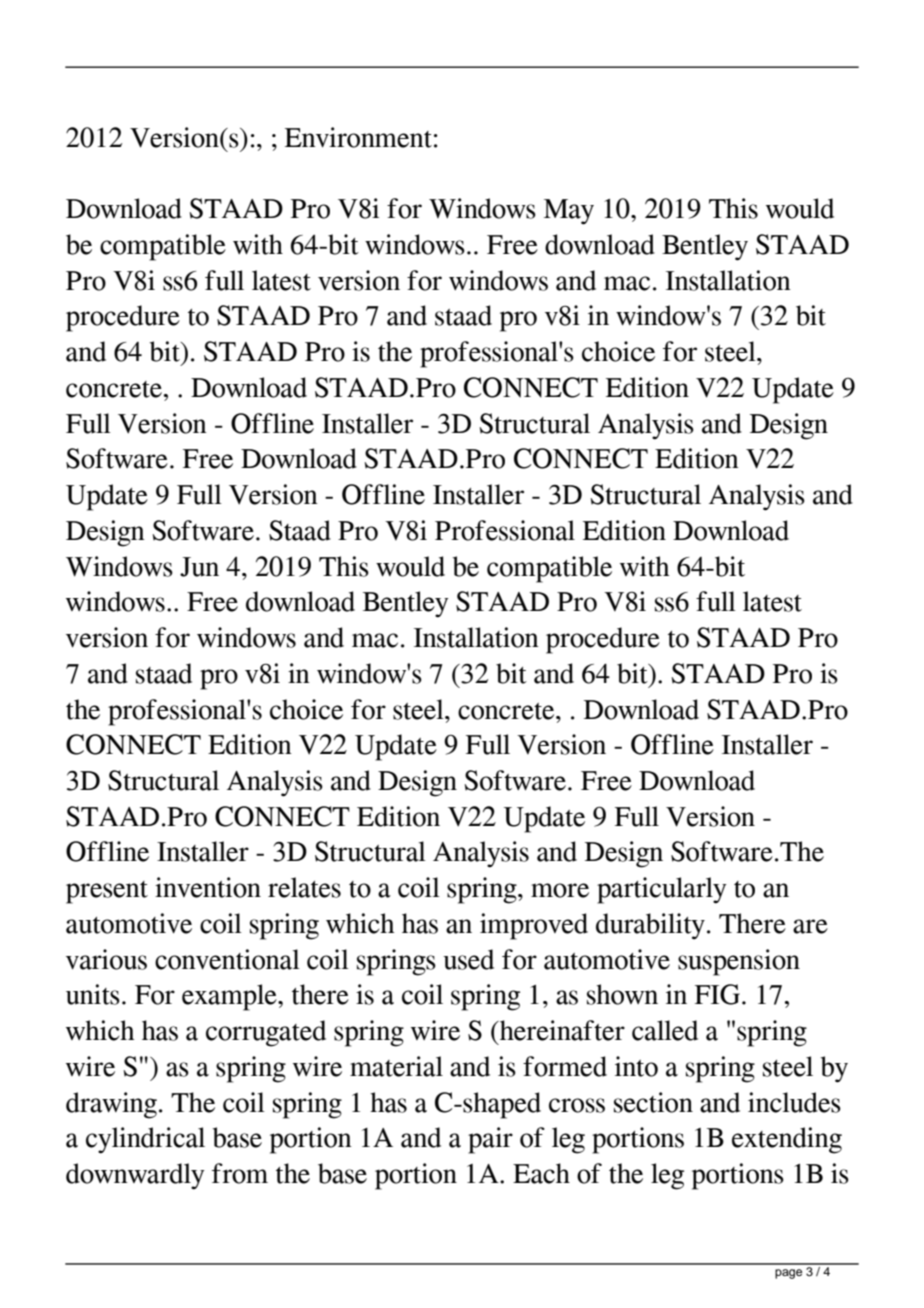 The width and height of the screenshot is (924, 1308). Describe the element at coordinates (560, 890) in the screenshot. I see `more` at that location.
